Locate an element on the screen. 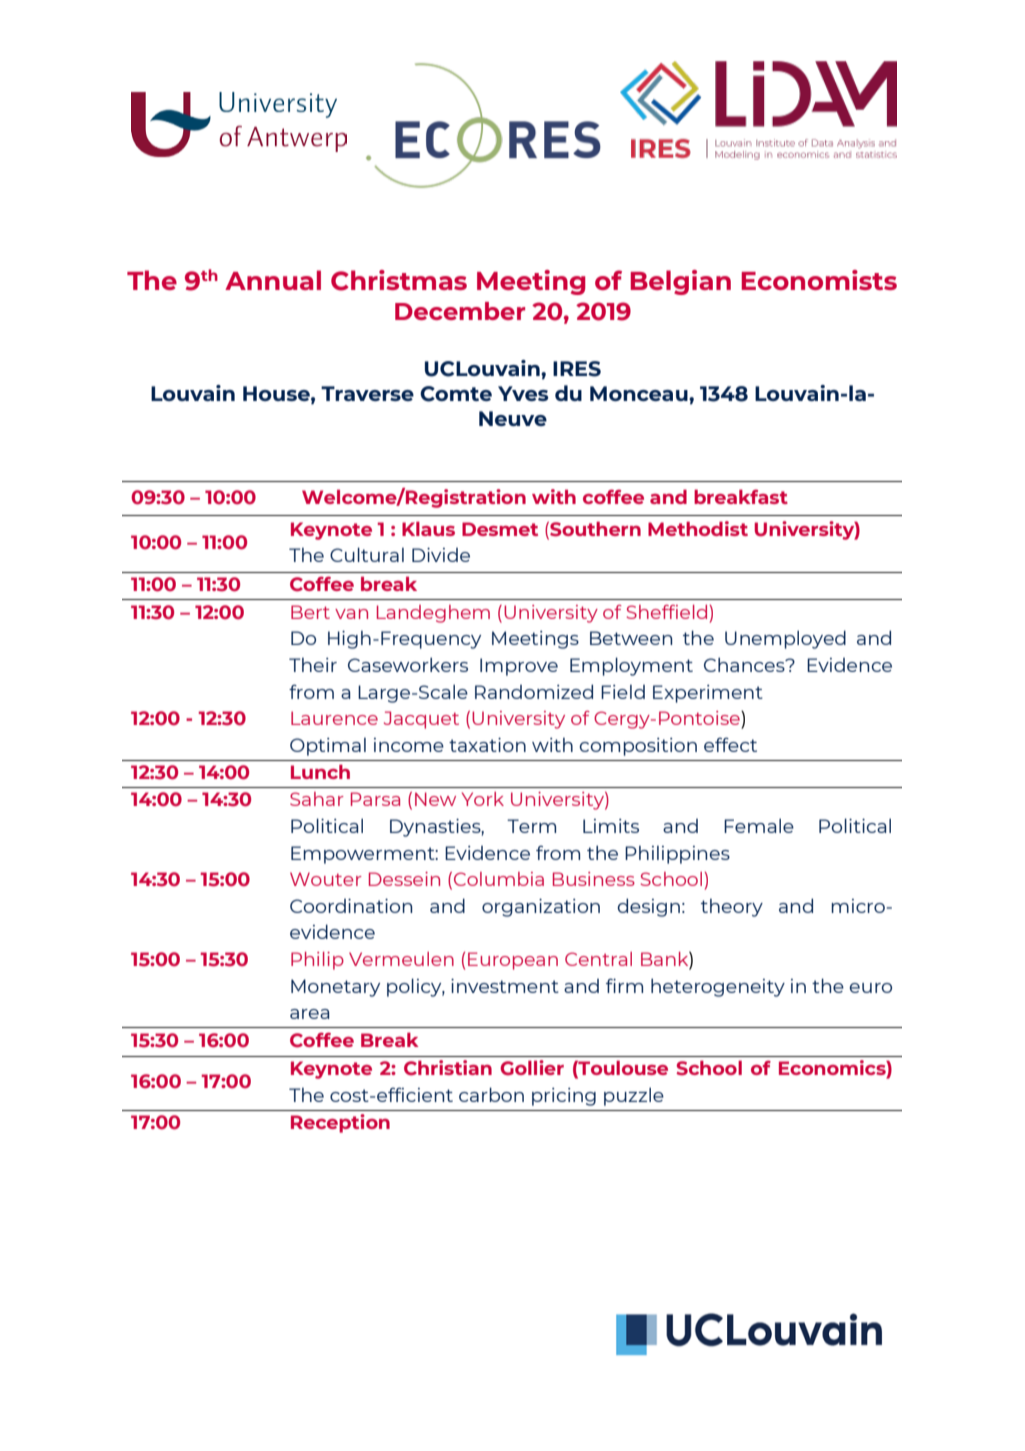  Term is located at coordinates (531, 826).
